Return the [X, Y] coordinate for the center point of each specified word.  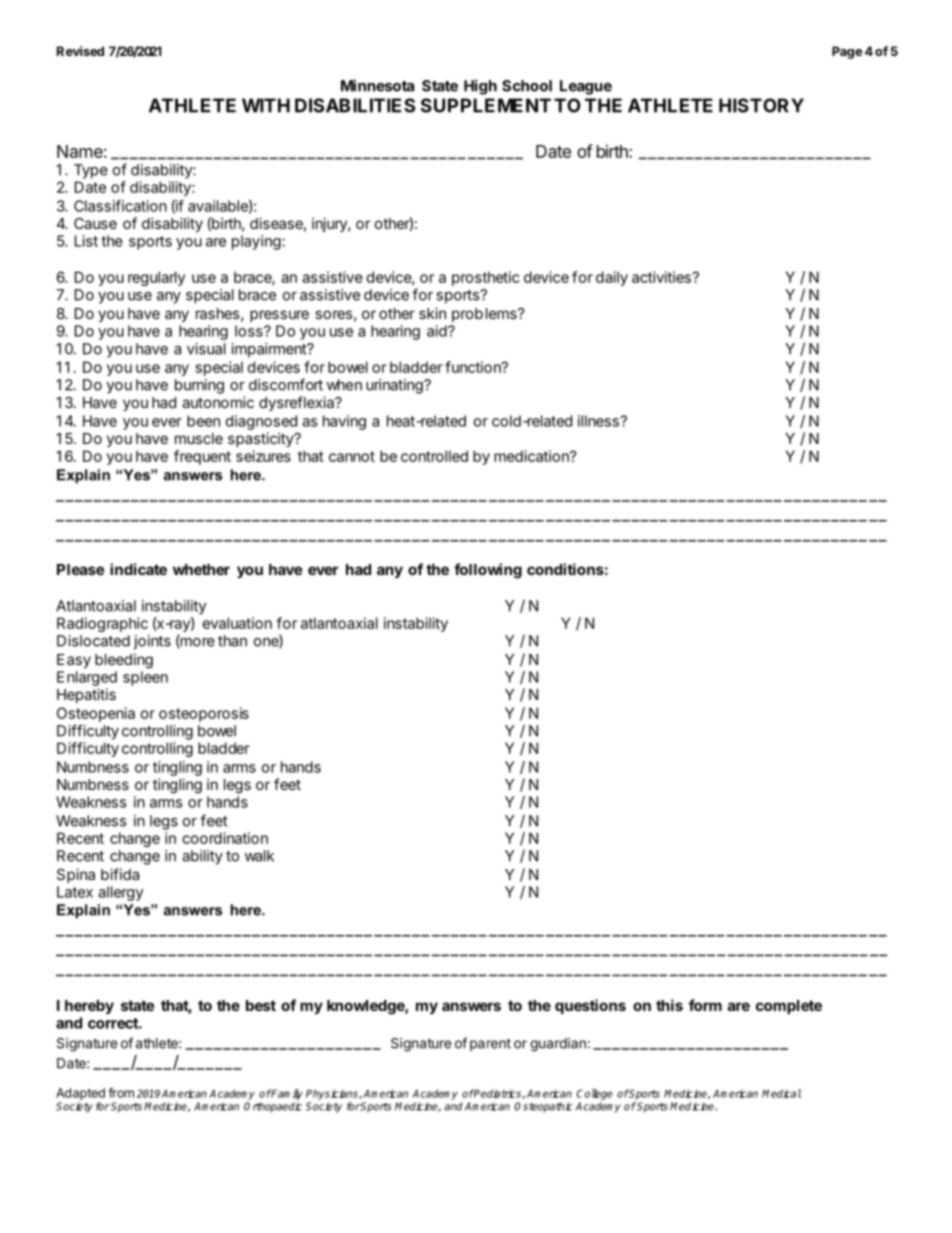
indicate [138, 569]
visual [206, 349]
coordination [225, 838]
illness [599, 421]
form [705, 1005]
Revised [80, 51]
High [480, 87]
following [488, 571]
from [121, 1092]
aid [437, 331]
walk [259, 856]
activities [661, 277]
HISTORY [761, 105]
